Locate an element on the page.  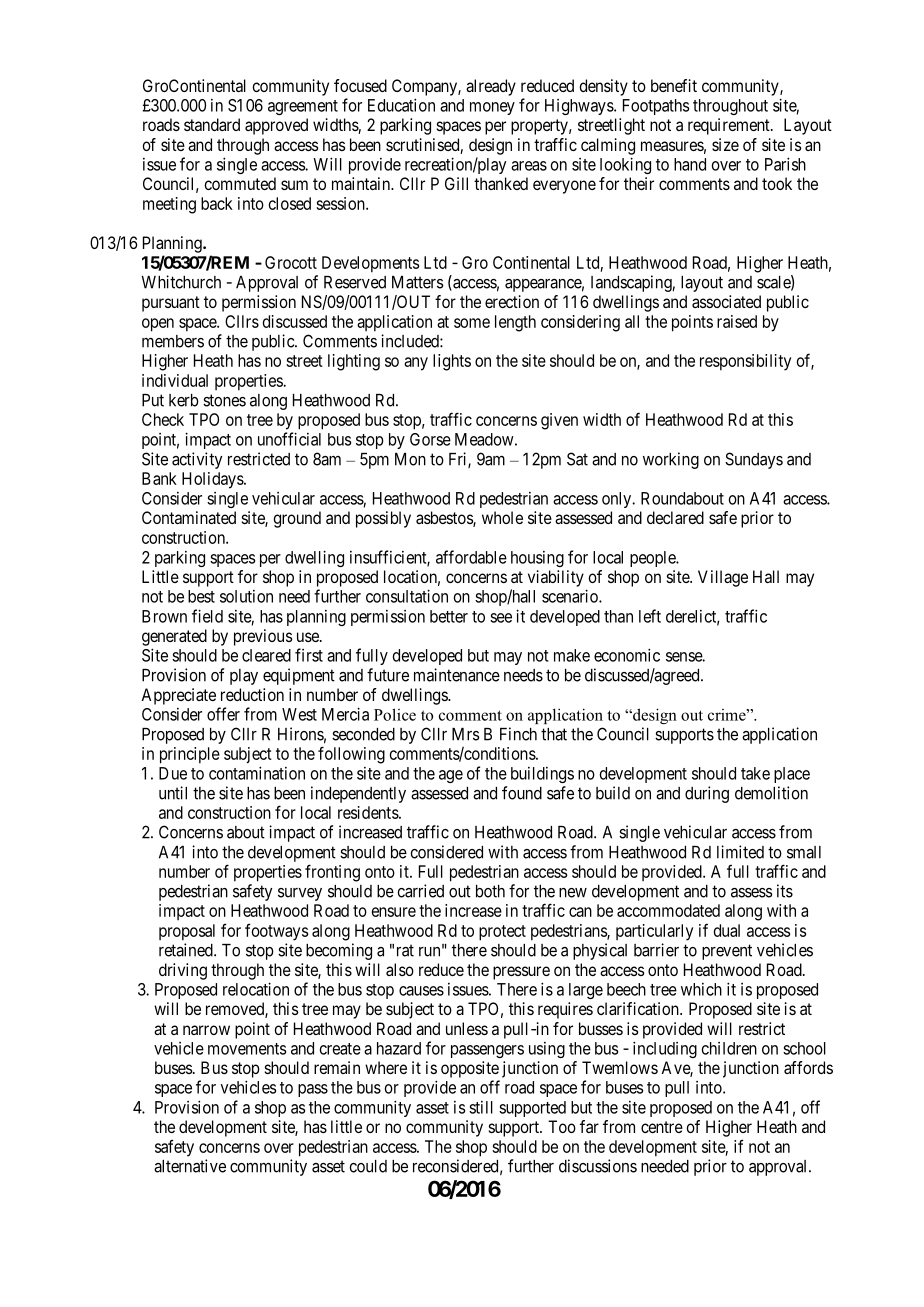
standard is located at coordinates (212, 124).
